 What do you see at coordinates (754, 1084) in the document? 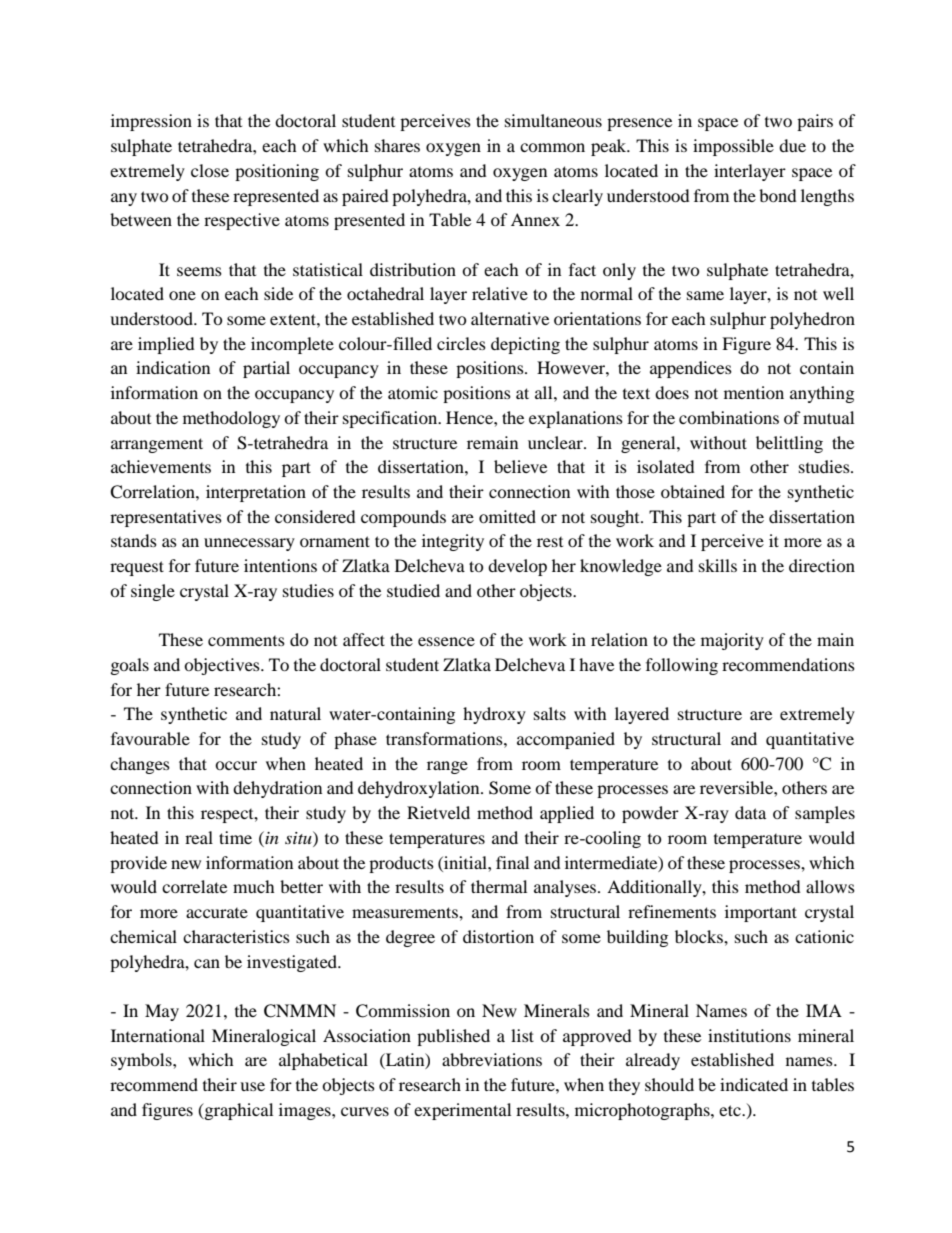
I see `indicated` at bounding box center [754, 1084].
